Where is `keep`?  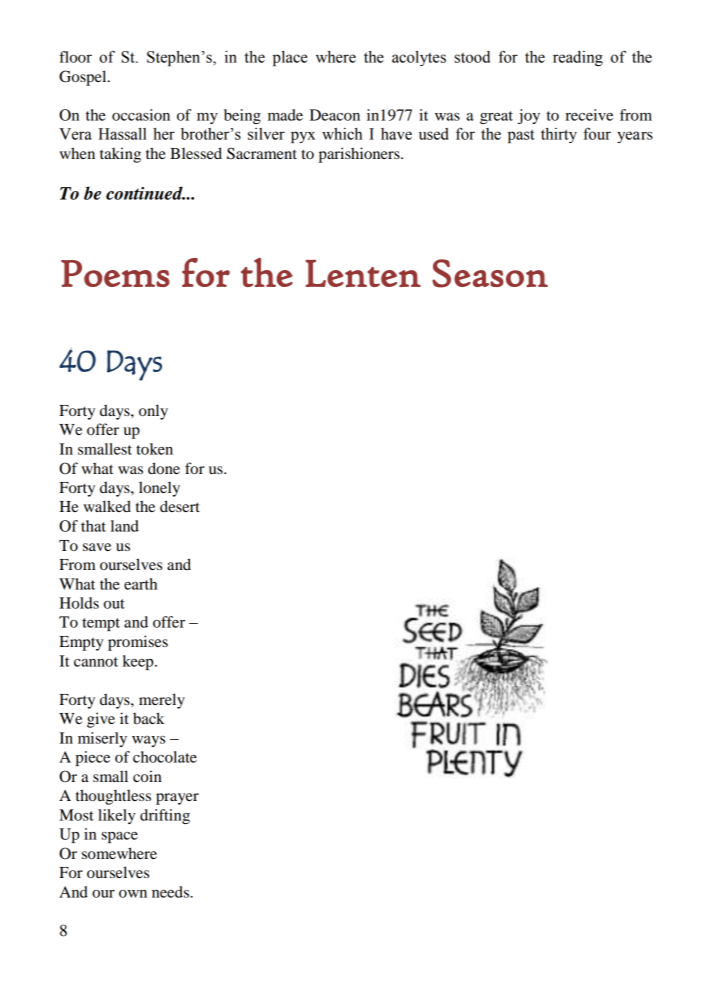 keep is located at coordinates (139, 662).
